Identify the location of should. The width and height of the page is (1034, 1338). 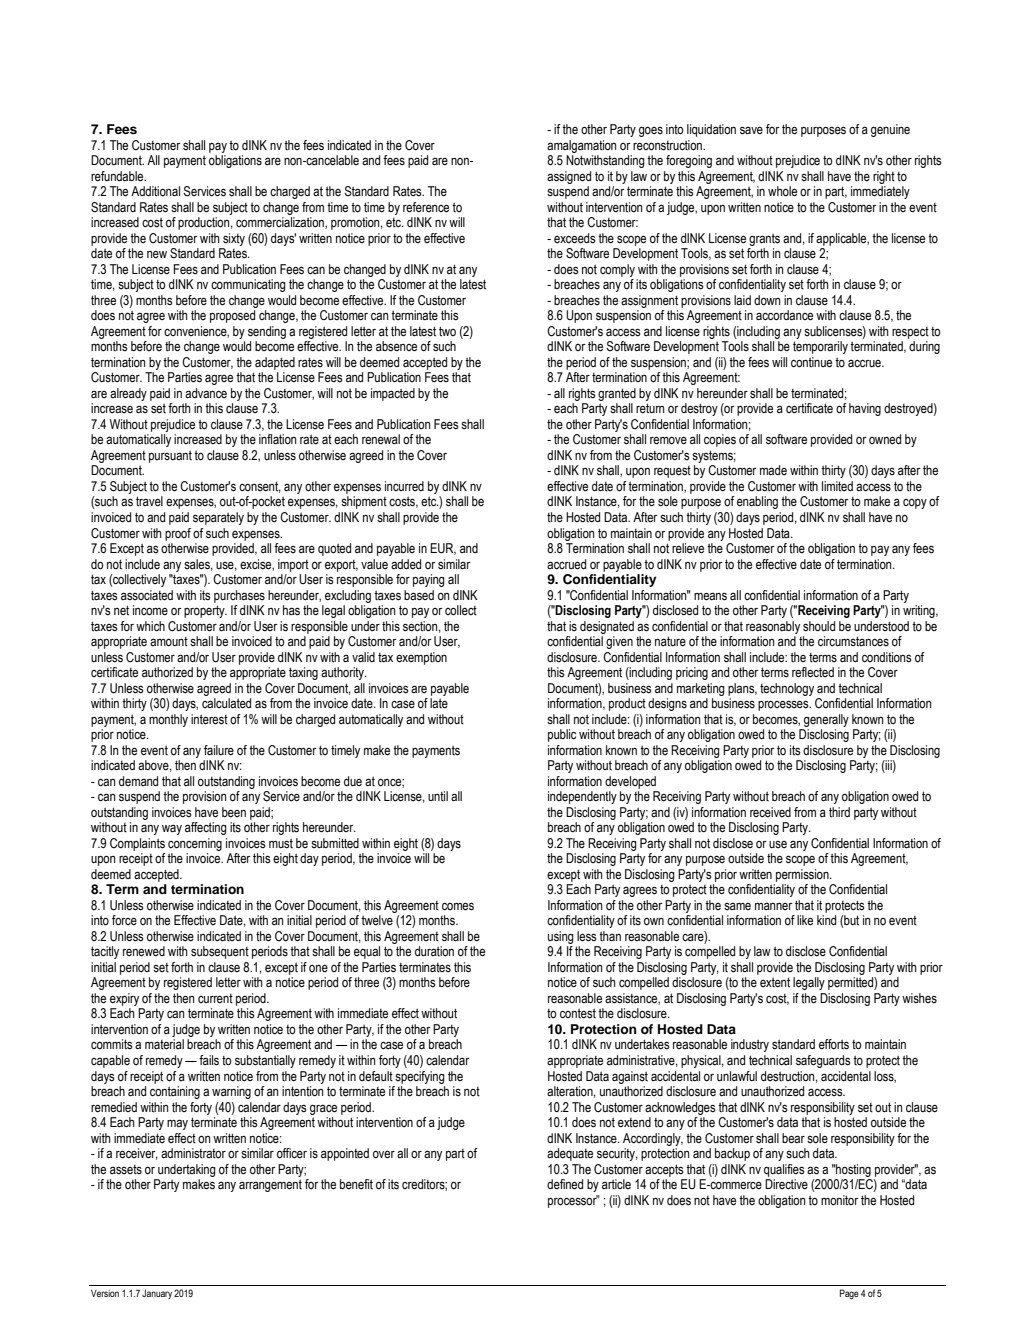
(819, 626).
